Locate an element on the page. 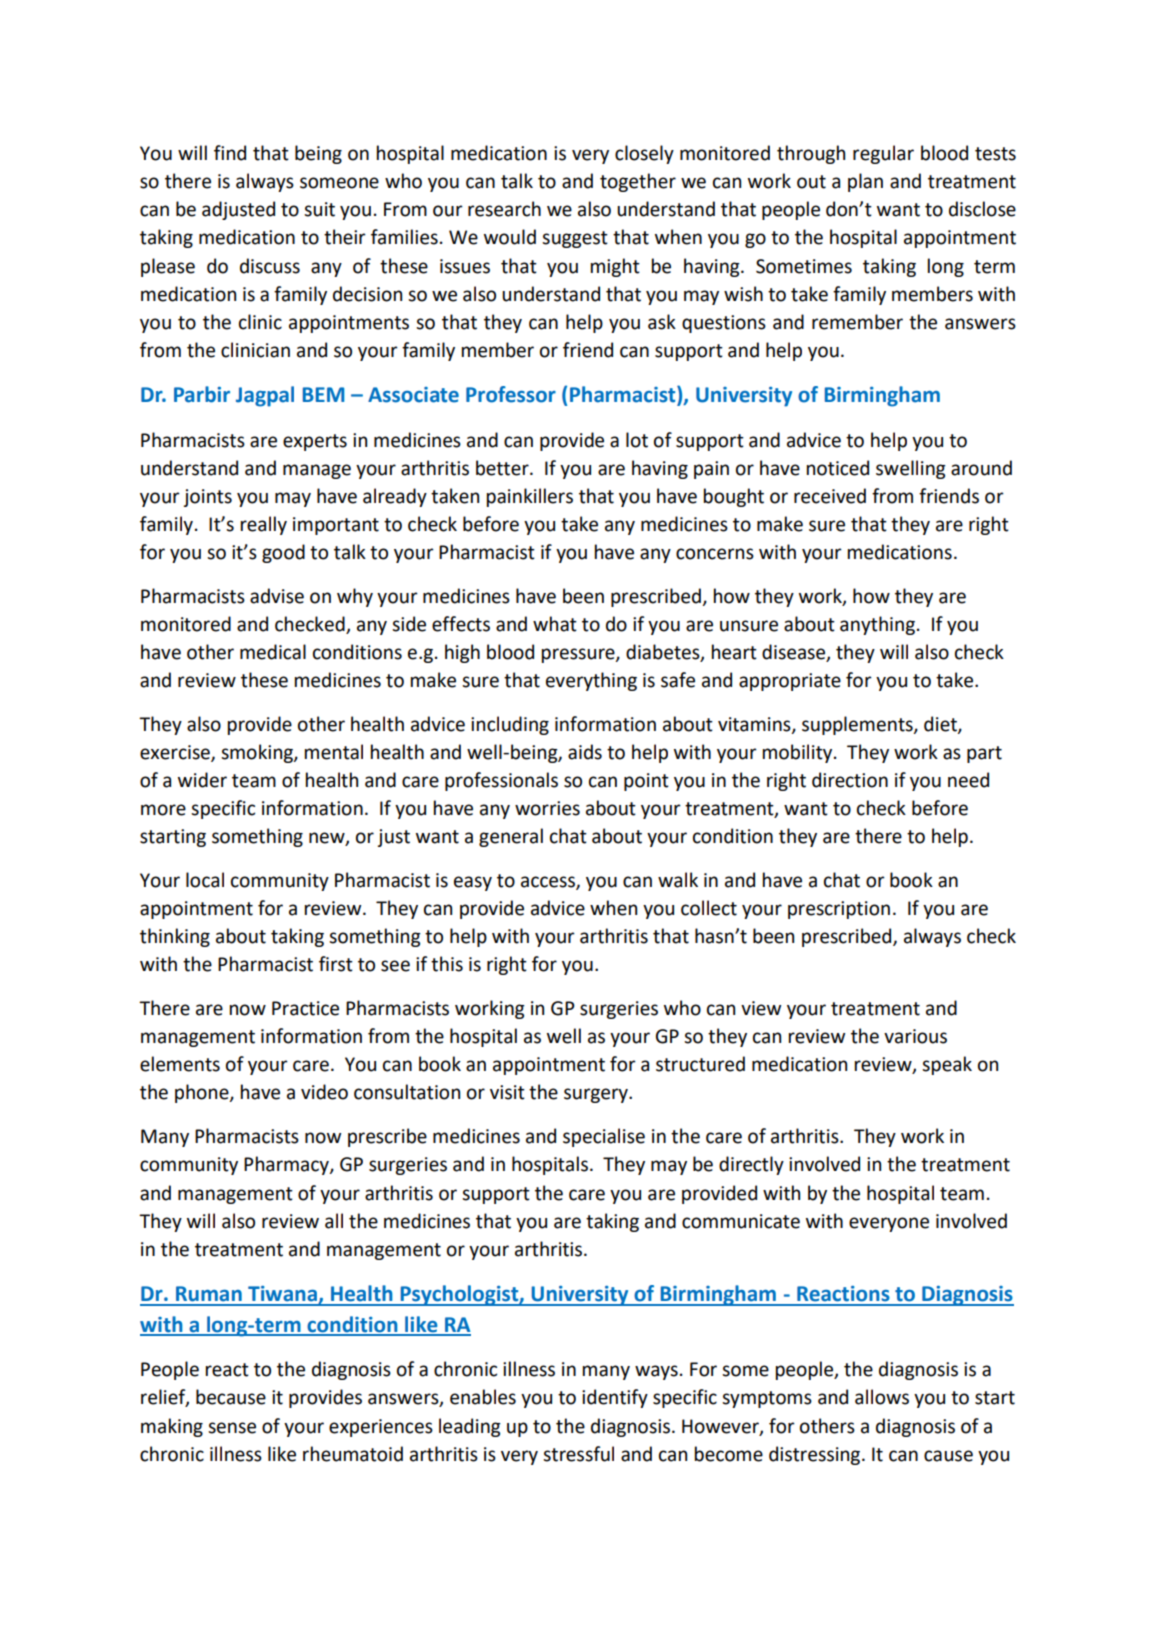  surgery is located at coordinates (597, 1095).
